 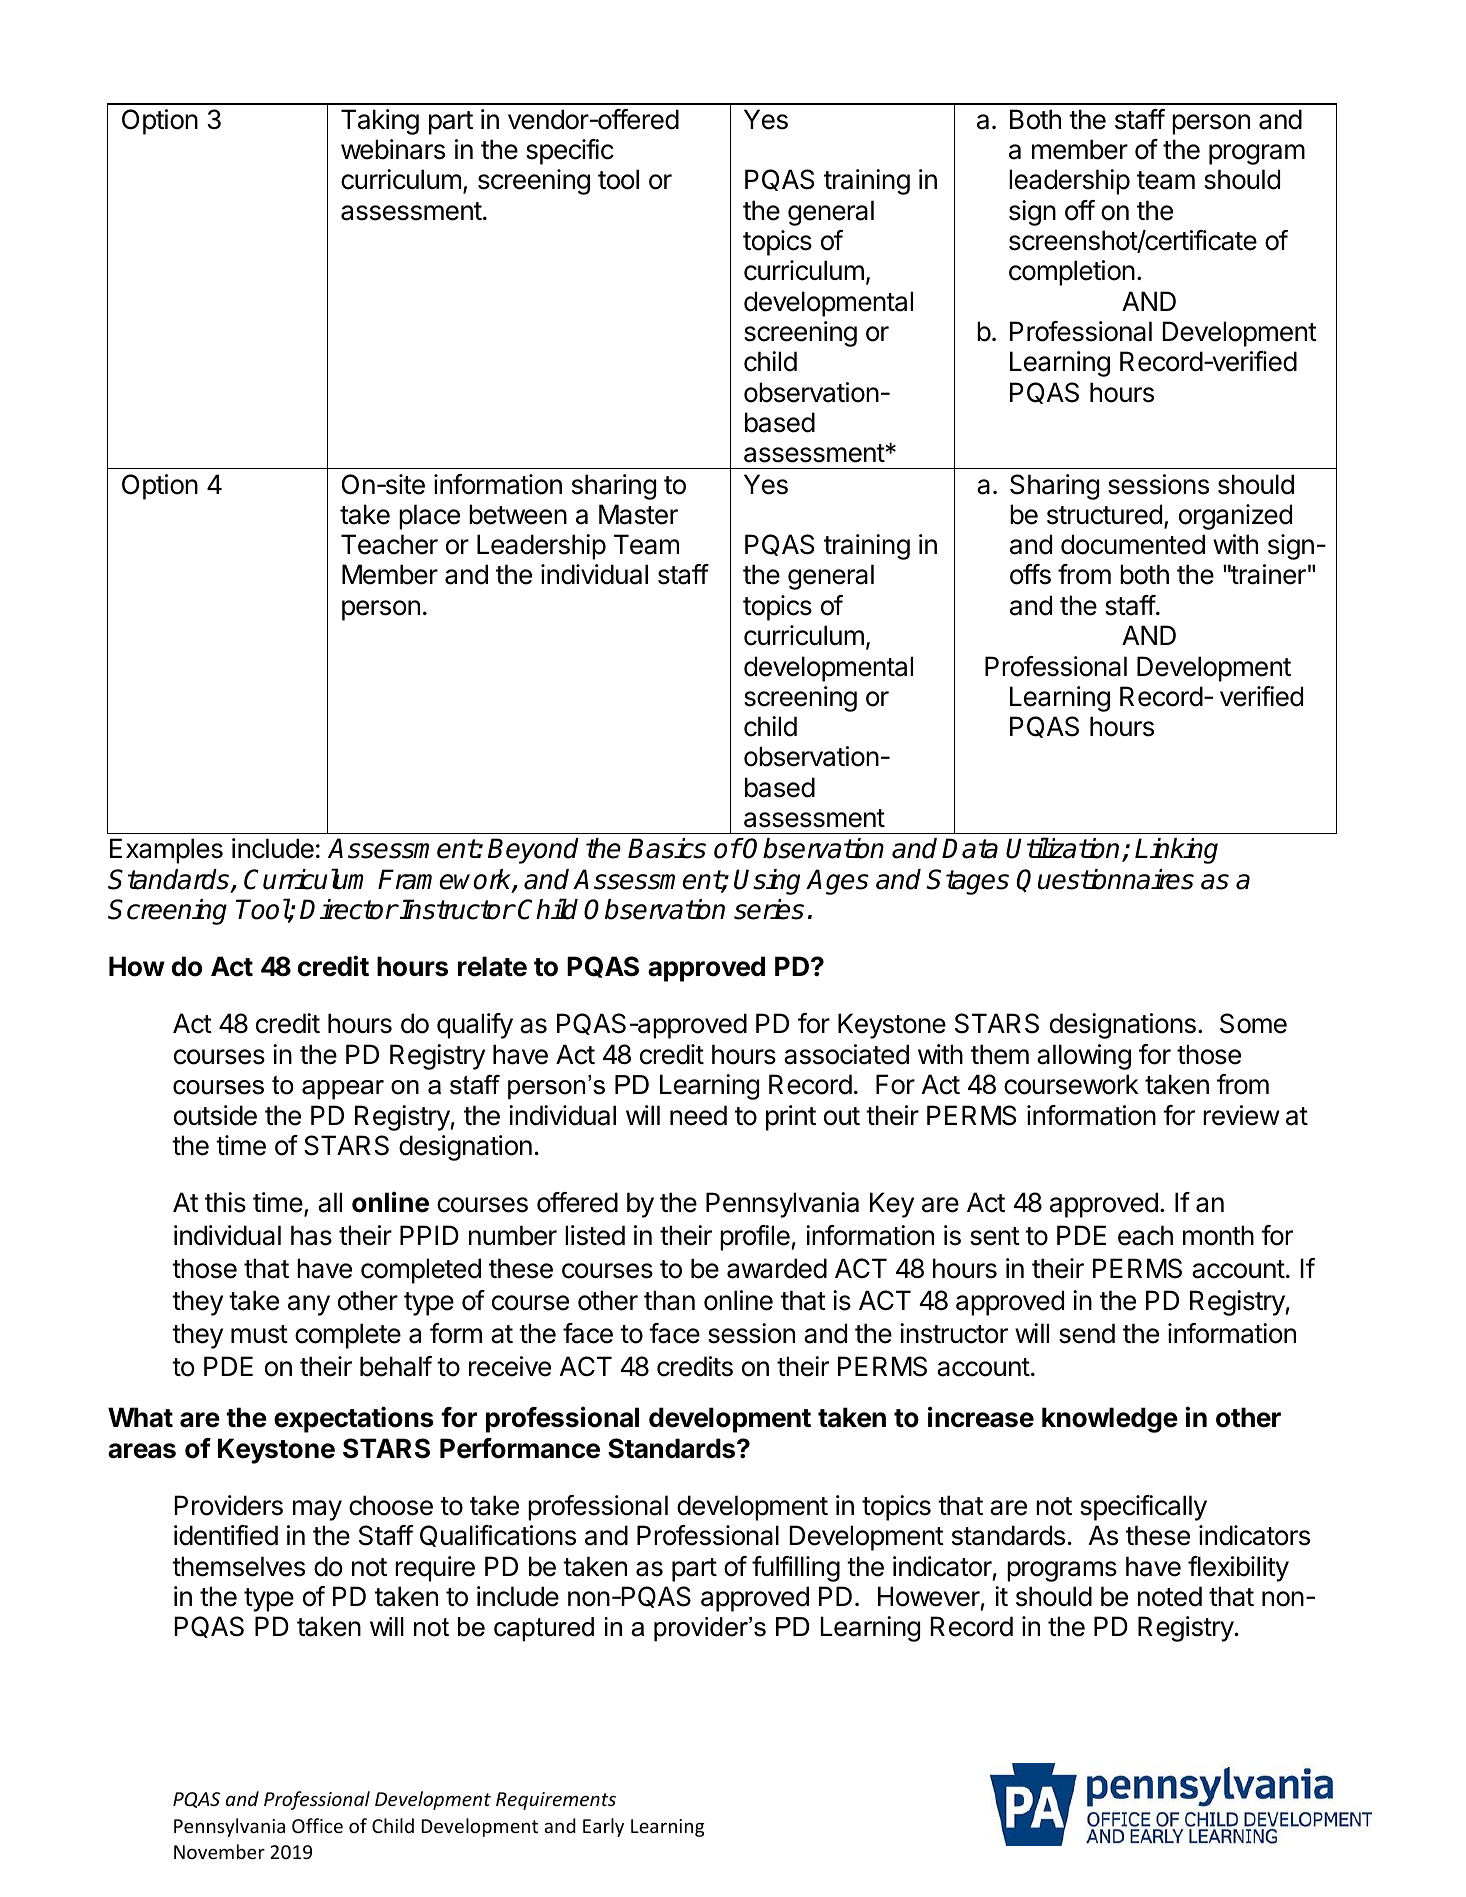 I want to click on knowledge, so click(x=1110, y=1420).
